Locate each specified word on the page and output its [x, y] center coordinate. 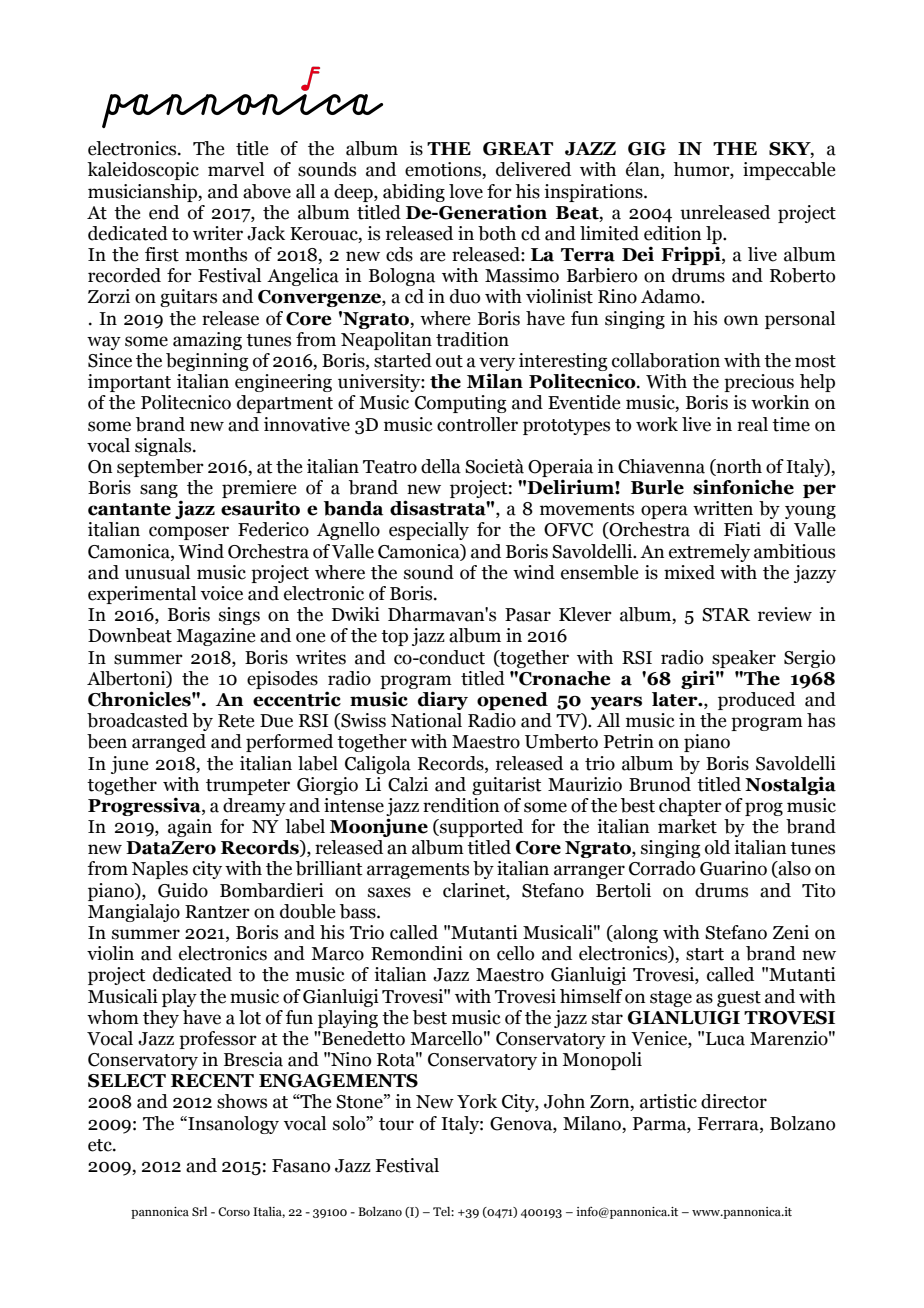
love [466, 191]
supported [480, 828]
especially [429, 531]
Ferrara [729, 1124]
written [723, 508]
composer [189, 533]
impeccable [789, 171]
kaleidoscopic [143, 171]
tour [396, 1124]
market [687, 826]
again [190, 828]
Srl [199, 1211]
